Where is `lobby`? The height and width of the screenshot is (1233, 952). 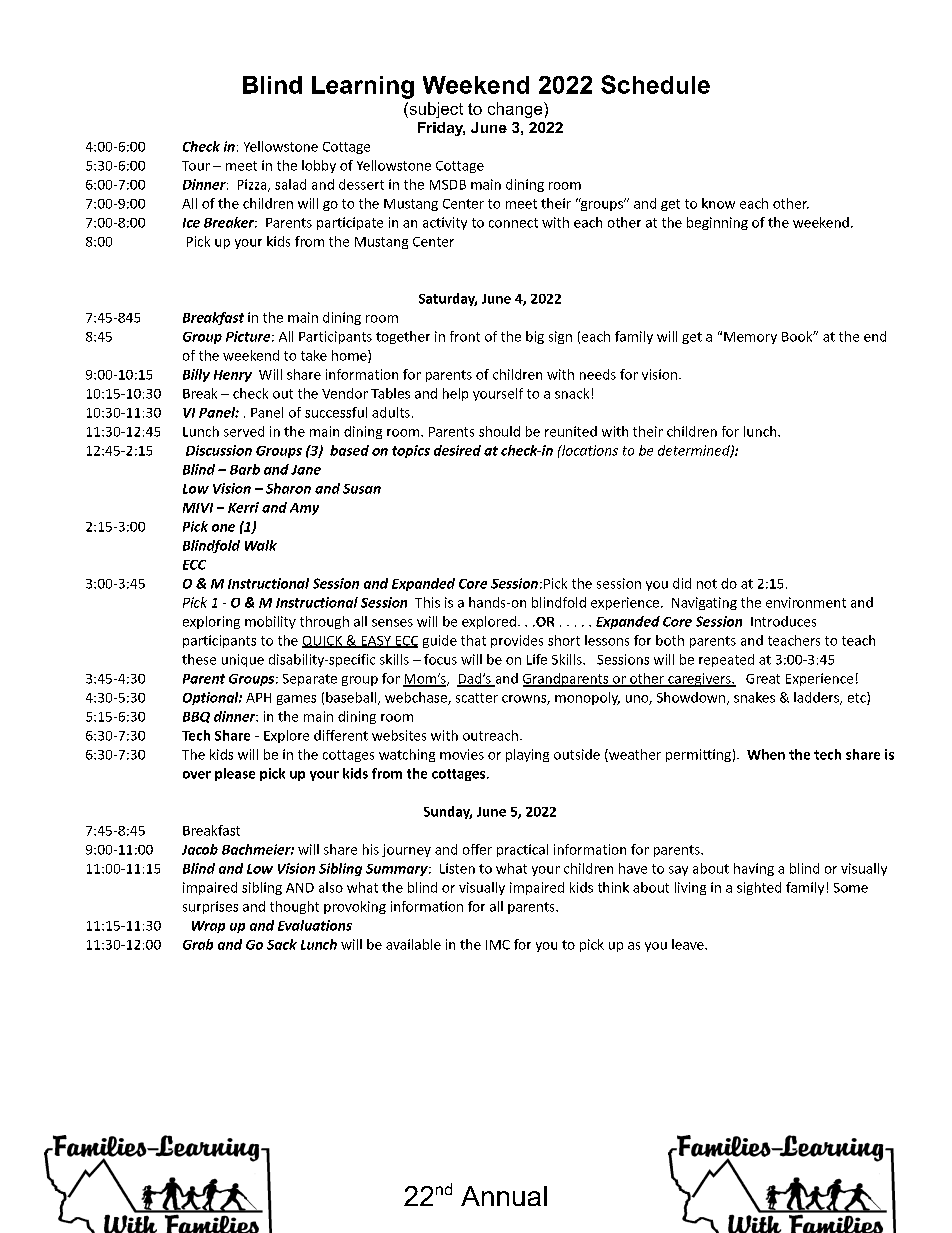
lobby is located at coordinates (319, 166).
